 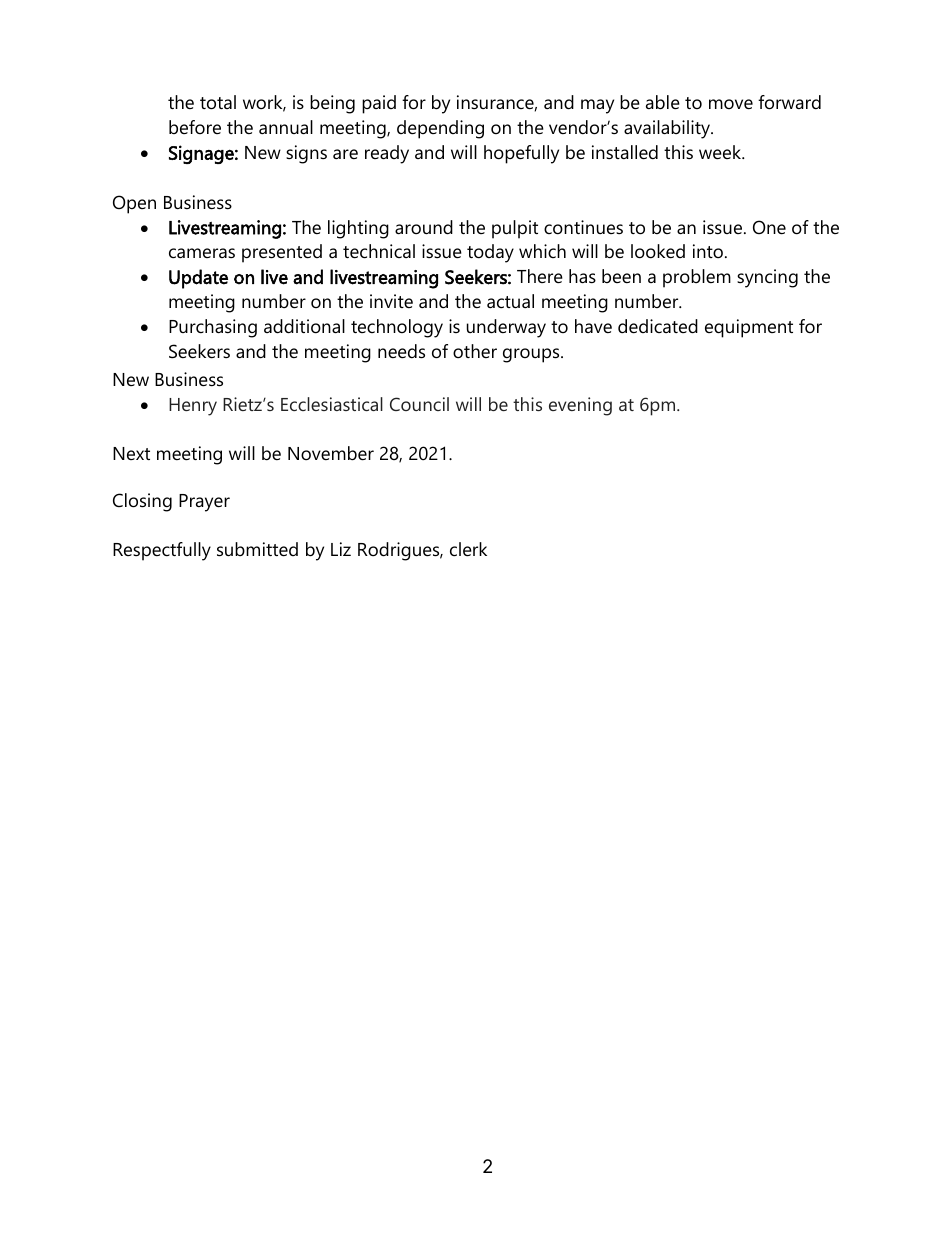 What do you see at coordinates (424, 227) in the document?
I see `around` at bounding box center [424, 227].
